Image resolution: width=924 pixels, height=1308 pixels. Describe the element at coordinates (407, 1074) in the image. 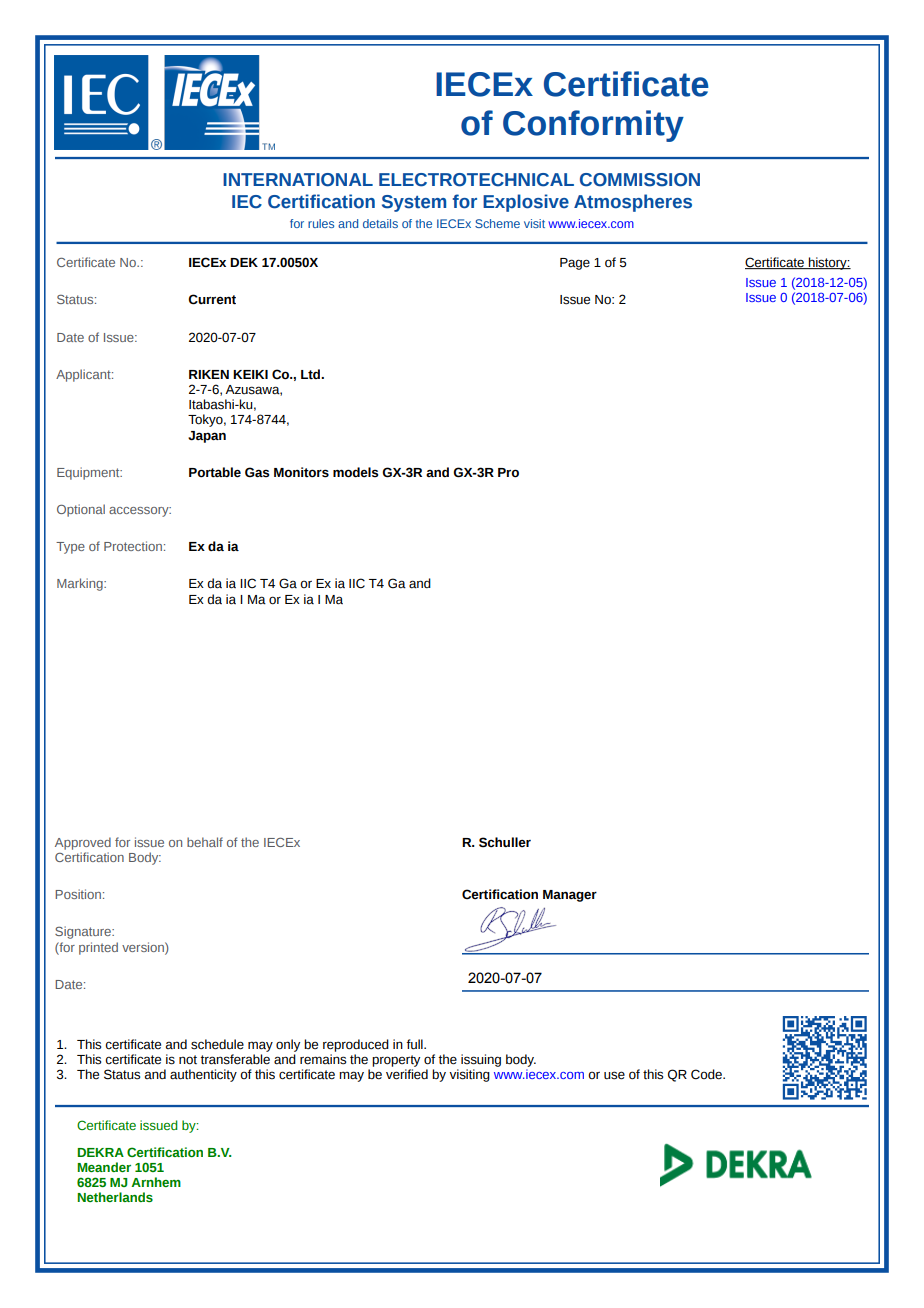

I see `verified` at that location.
